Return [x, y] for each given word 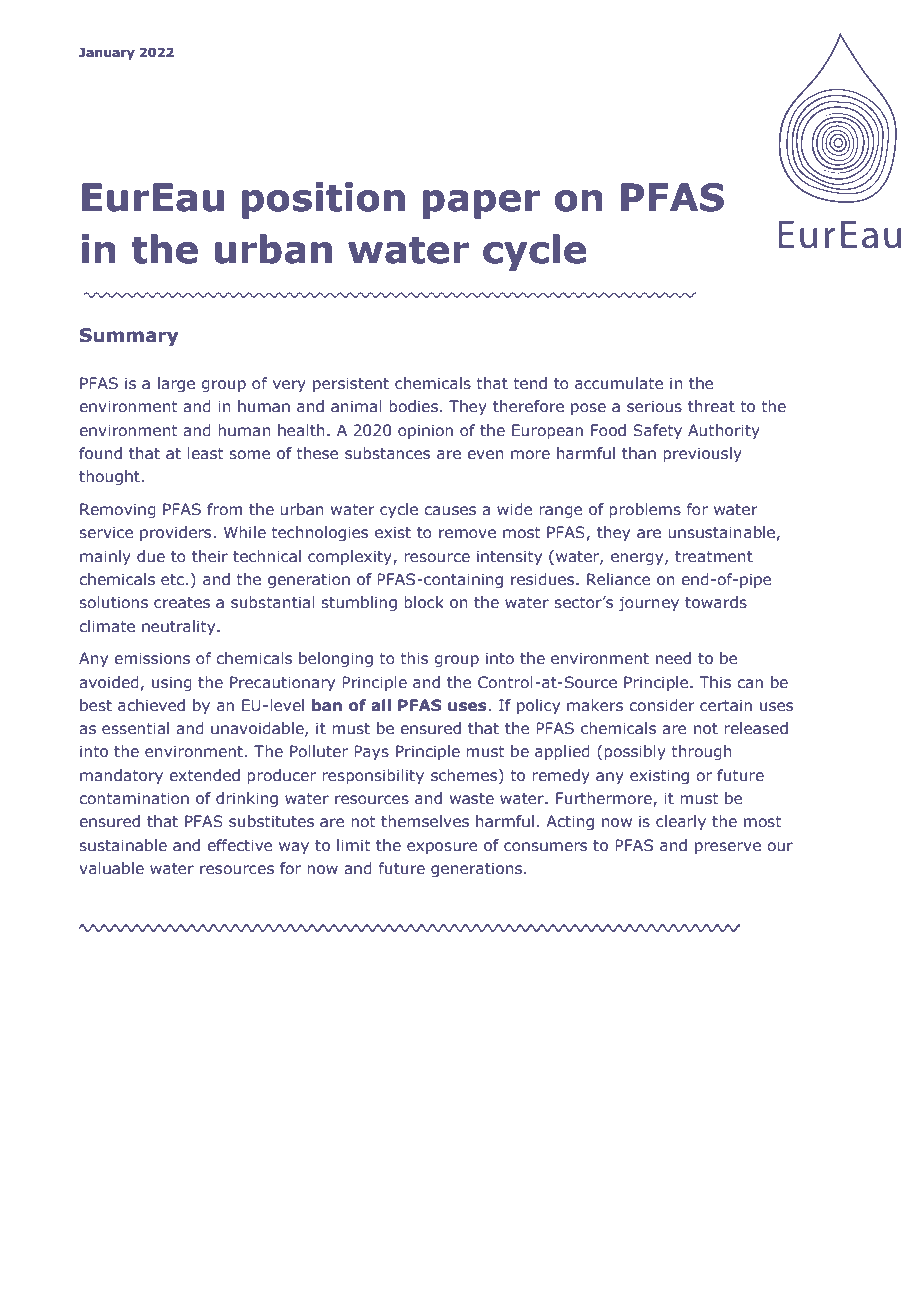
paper [481, 204]
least [205, 453]
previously [702, 454]
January [107, 54]
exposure [442, 848]
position [323, 200]
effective [239, 845]
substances [387, 453]
